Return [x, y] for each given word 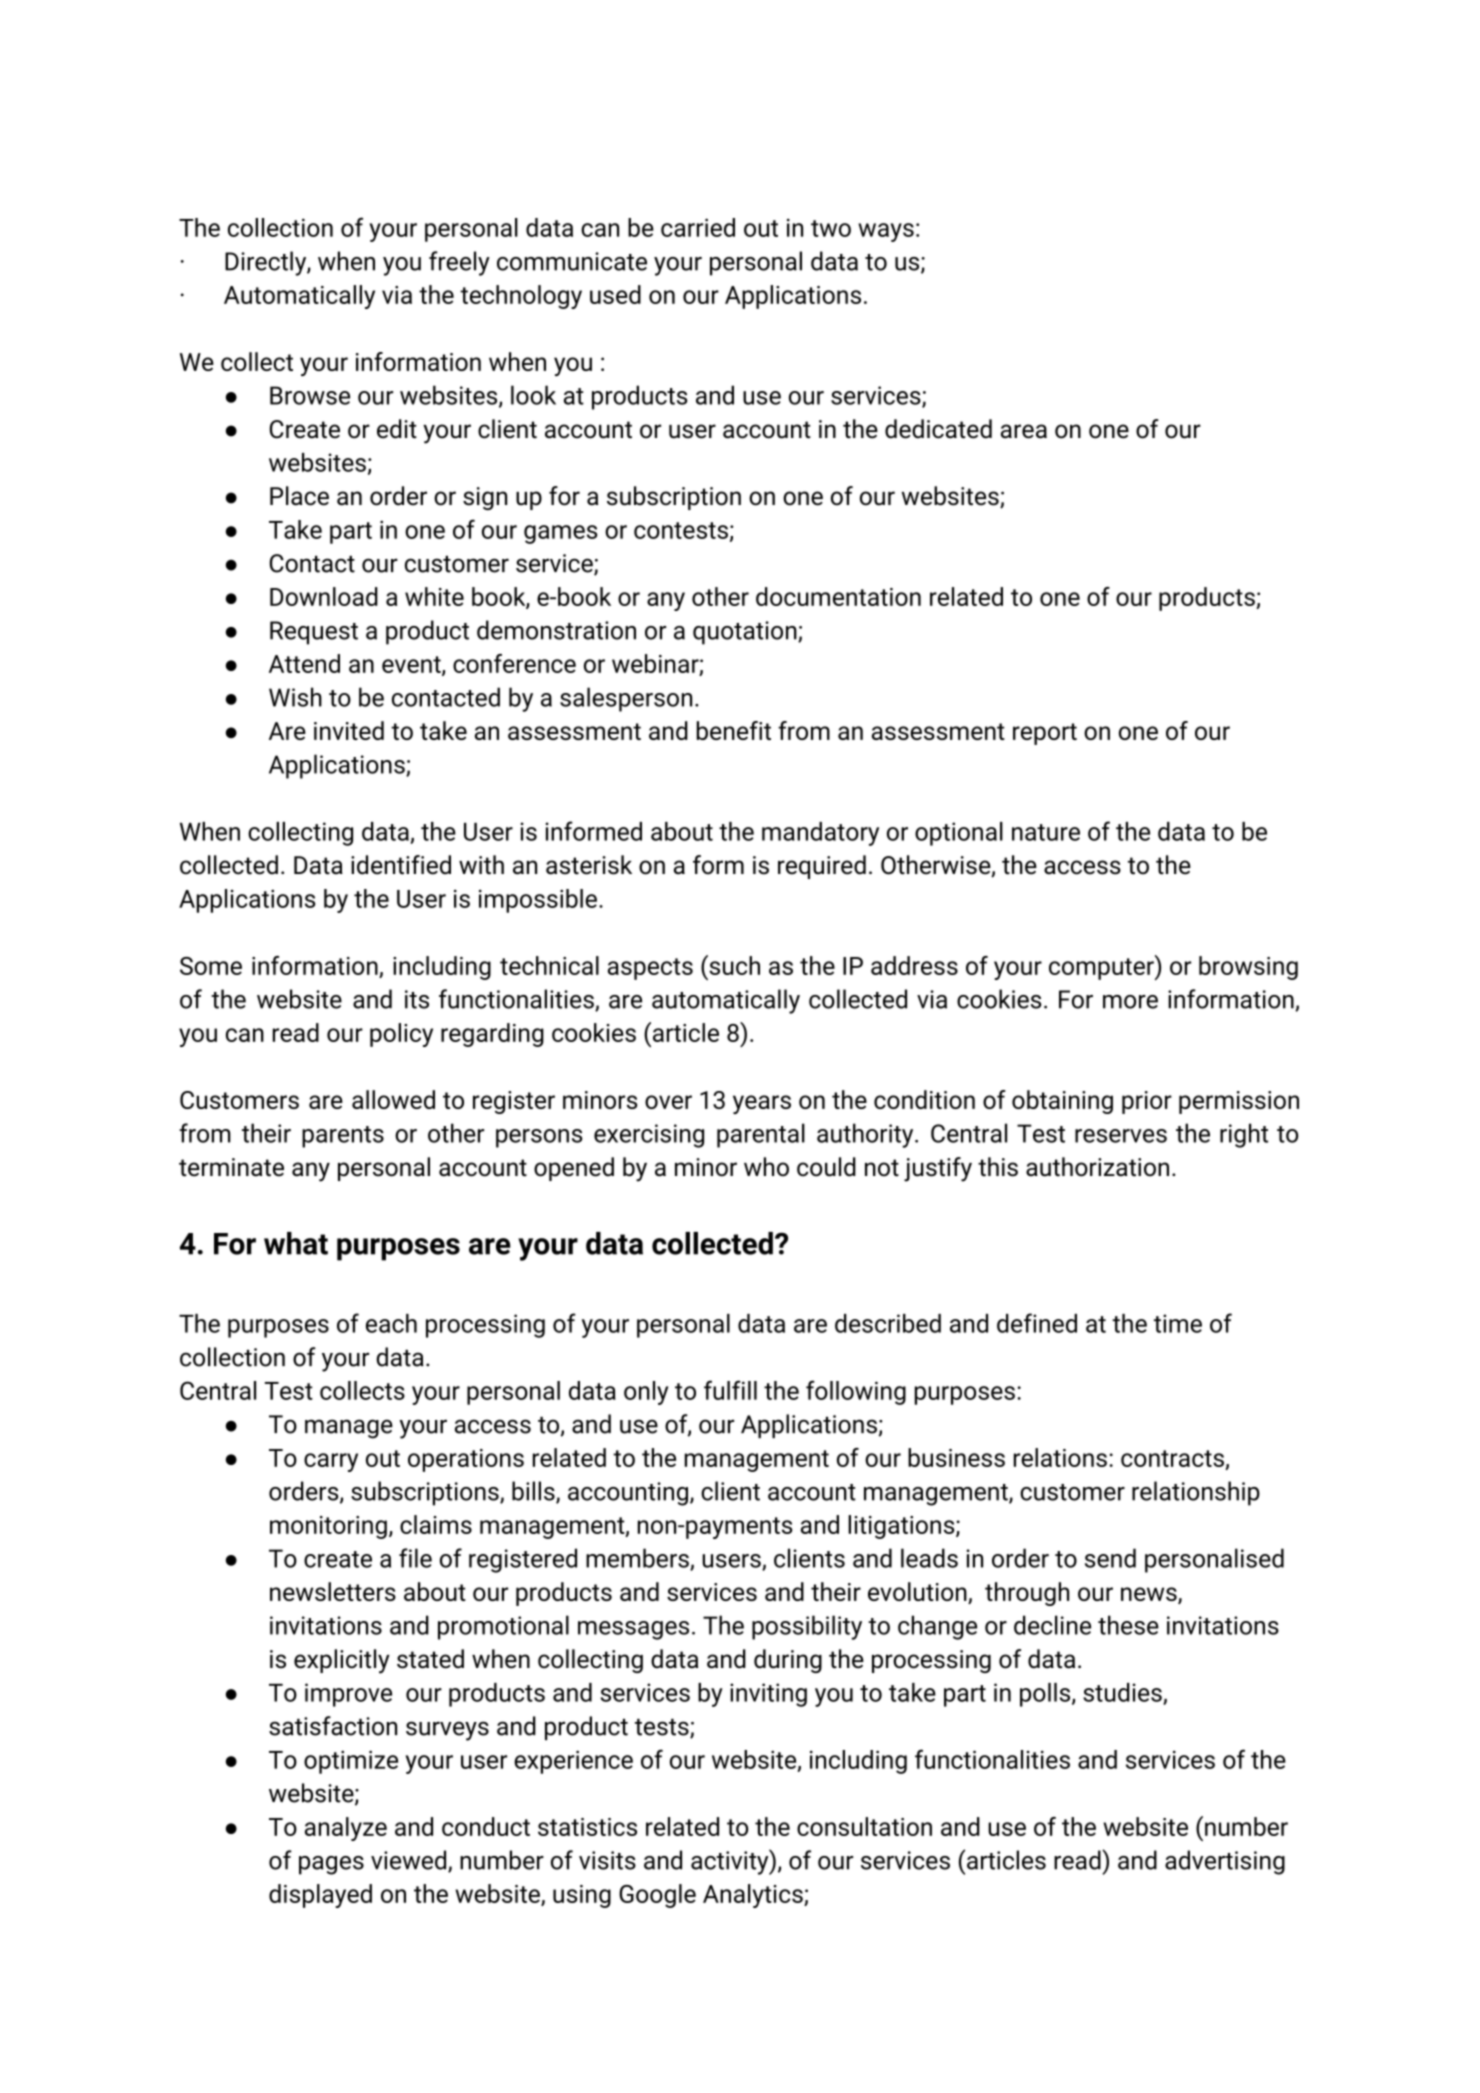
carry [331, 1462]
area [1024, 431]
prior [1147, 1102]
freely [459, 263]
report [1045, 734]
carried [698, 227]
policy [401, 1035]
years [762, 1104]
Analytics [754, 1896]
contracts [1172, 1458]
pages [331, 1865]
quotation [746, 633]
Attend [304, 663]
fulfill [730, 1390]
